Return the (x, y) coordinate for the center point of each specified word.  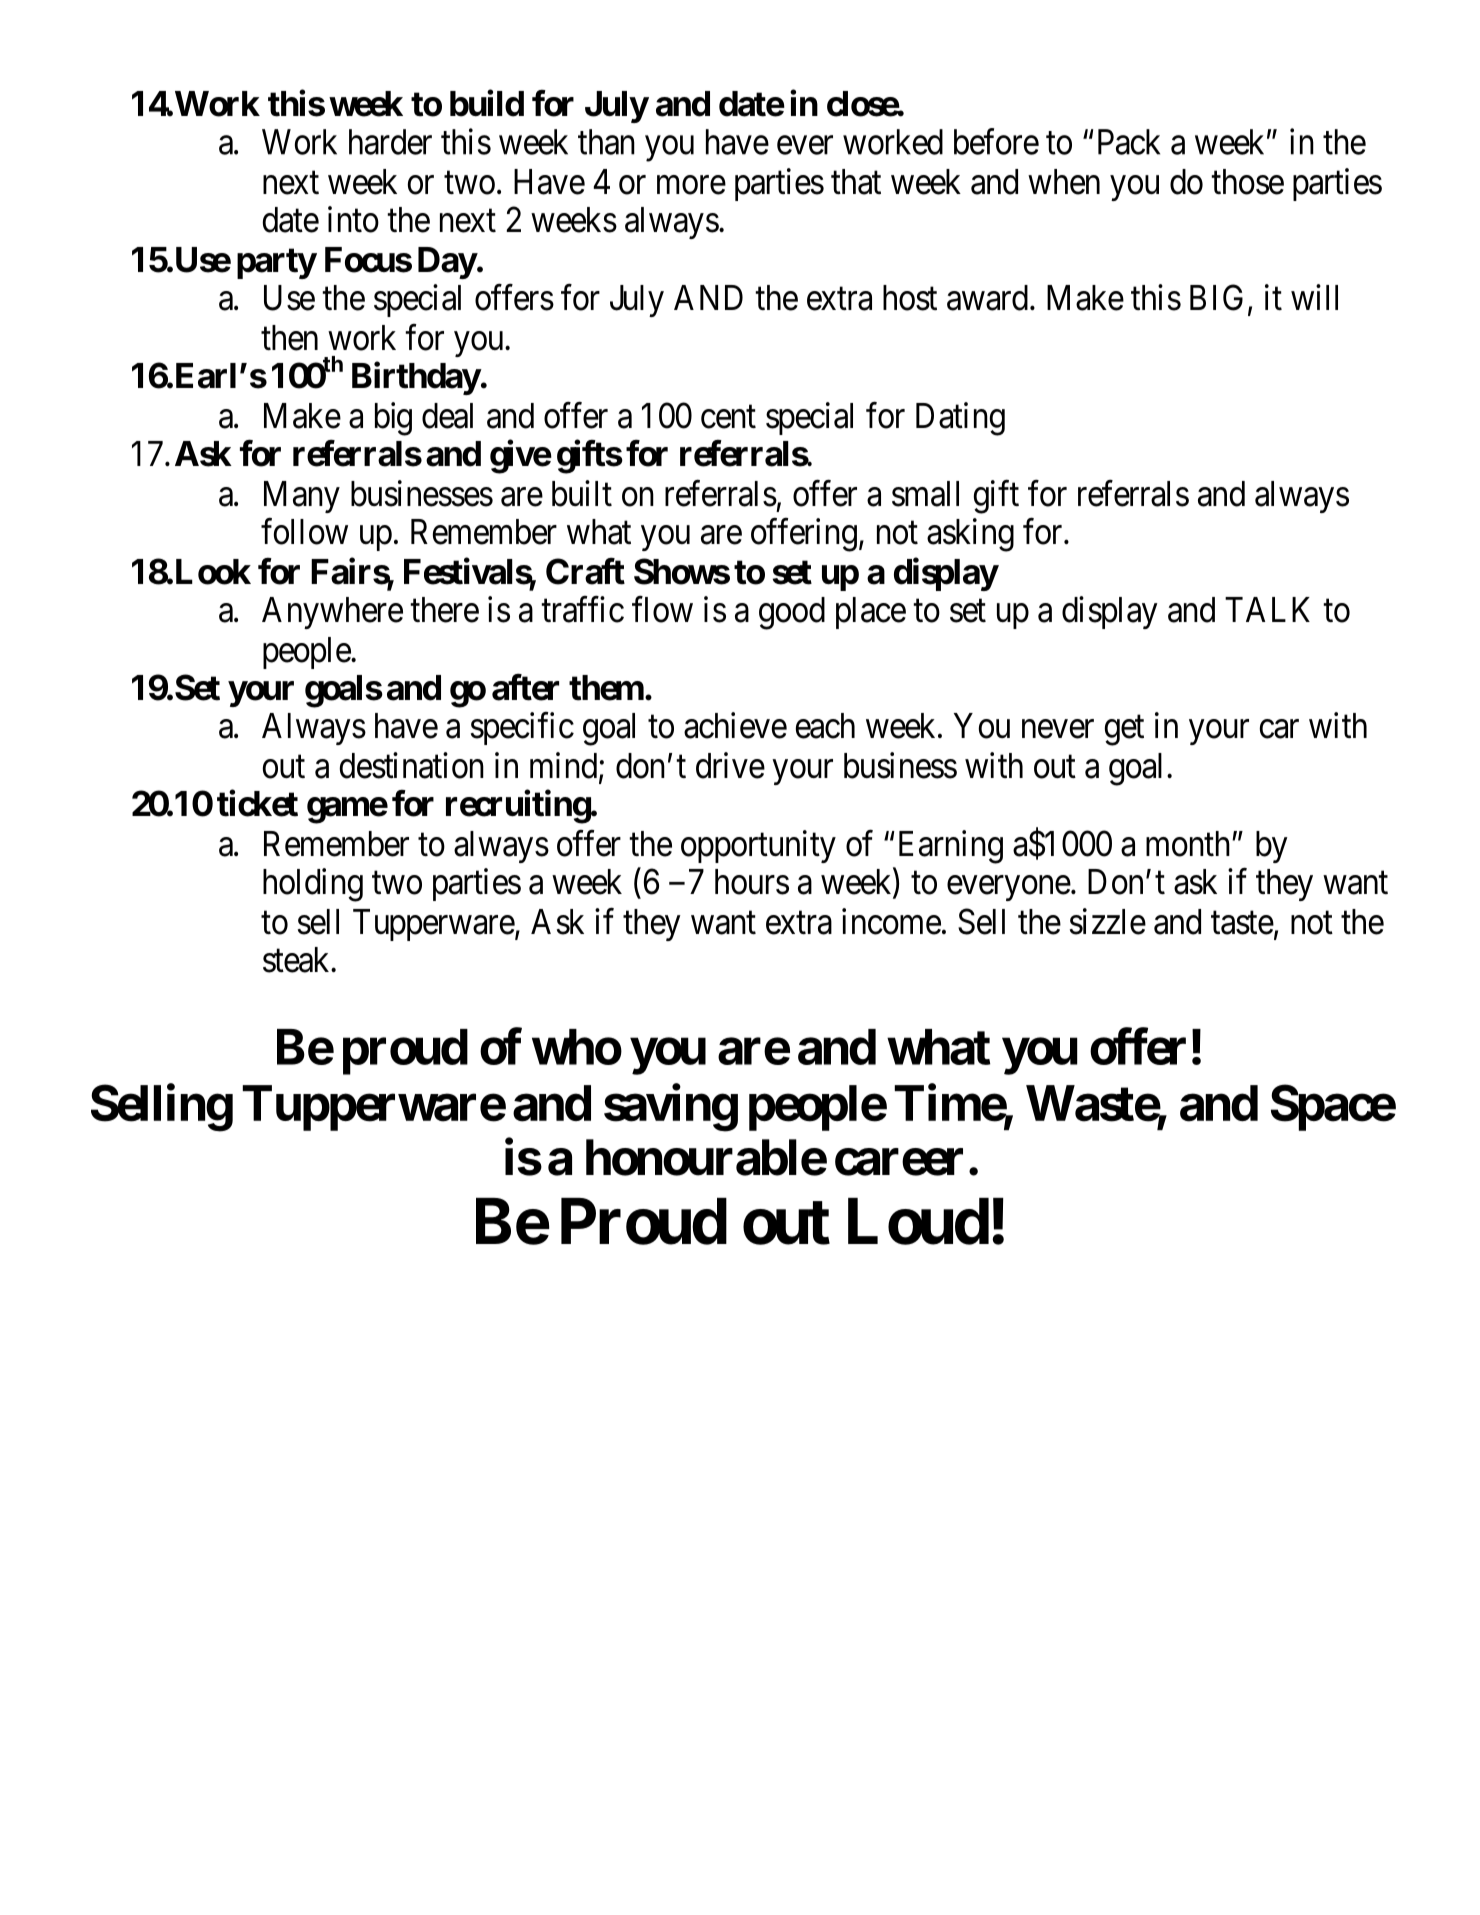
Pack (1129, 142)
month (1189, 844)
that (856, 182)
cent (728, 417)
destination (412, 765)
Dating (960, 419)
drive (730, 765)
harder (390, 142)
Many (302, 497)
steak (297, 960)
